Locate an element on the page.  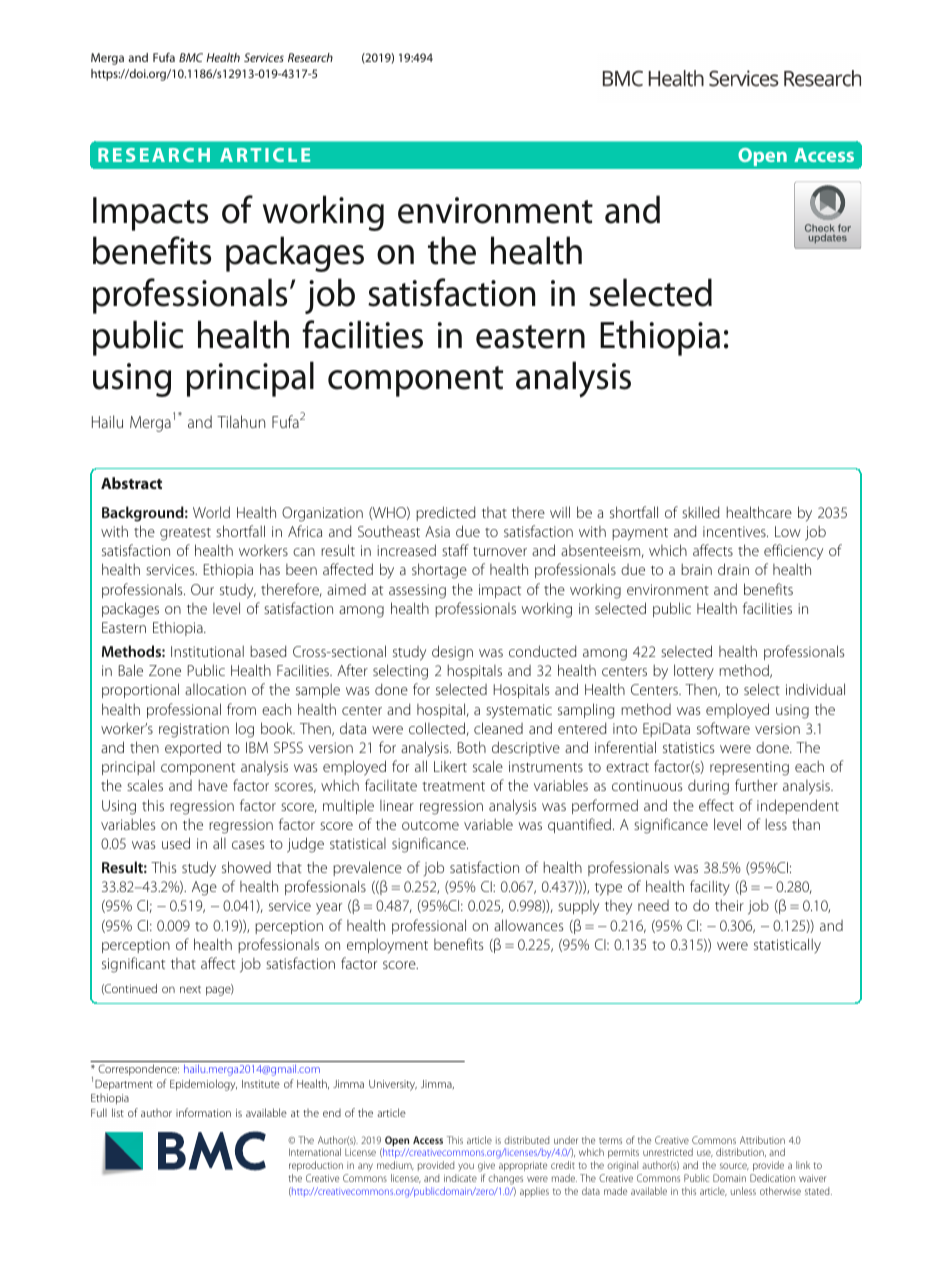
skilled is located at coordinates (701, 512).
